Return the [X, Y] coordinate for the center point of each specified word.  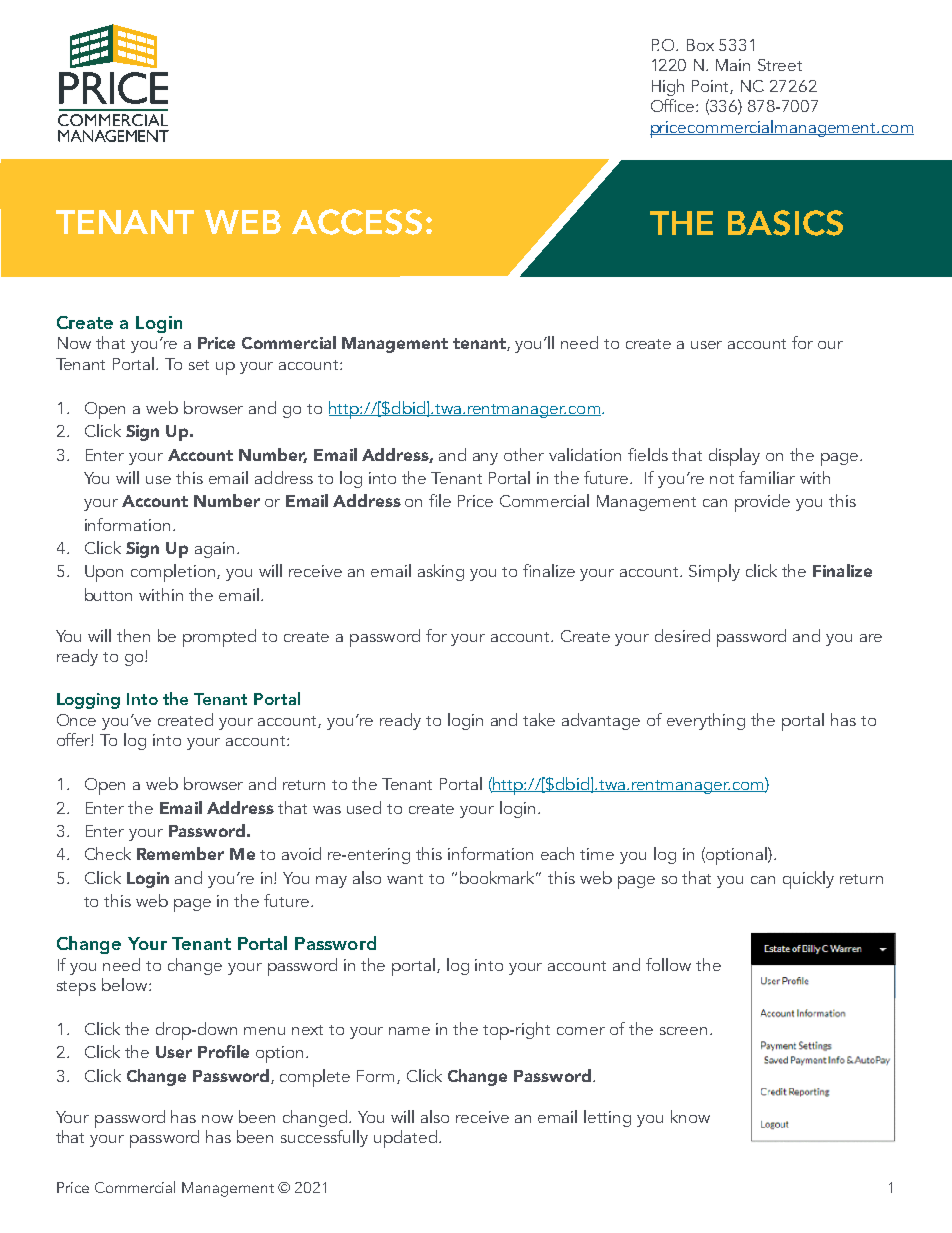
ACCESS [357, 222]
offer [75, 739]
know [690, 1116]
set [199, 365]
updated [405, 1139]
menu [264, 1031]
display [734, 457]
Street [780, 65]
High [668, 87]
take [539, 719]
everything [706, 721]
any [485, 459]
